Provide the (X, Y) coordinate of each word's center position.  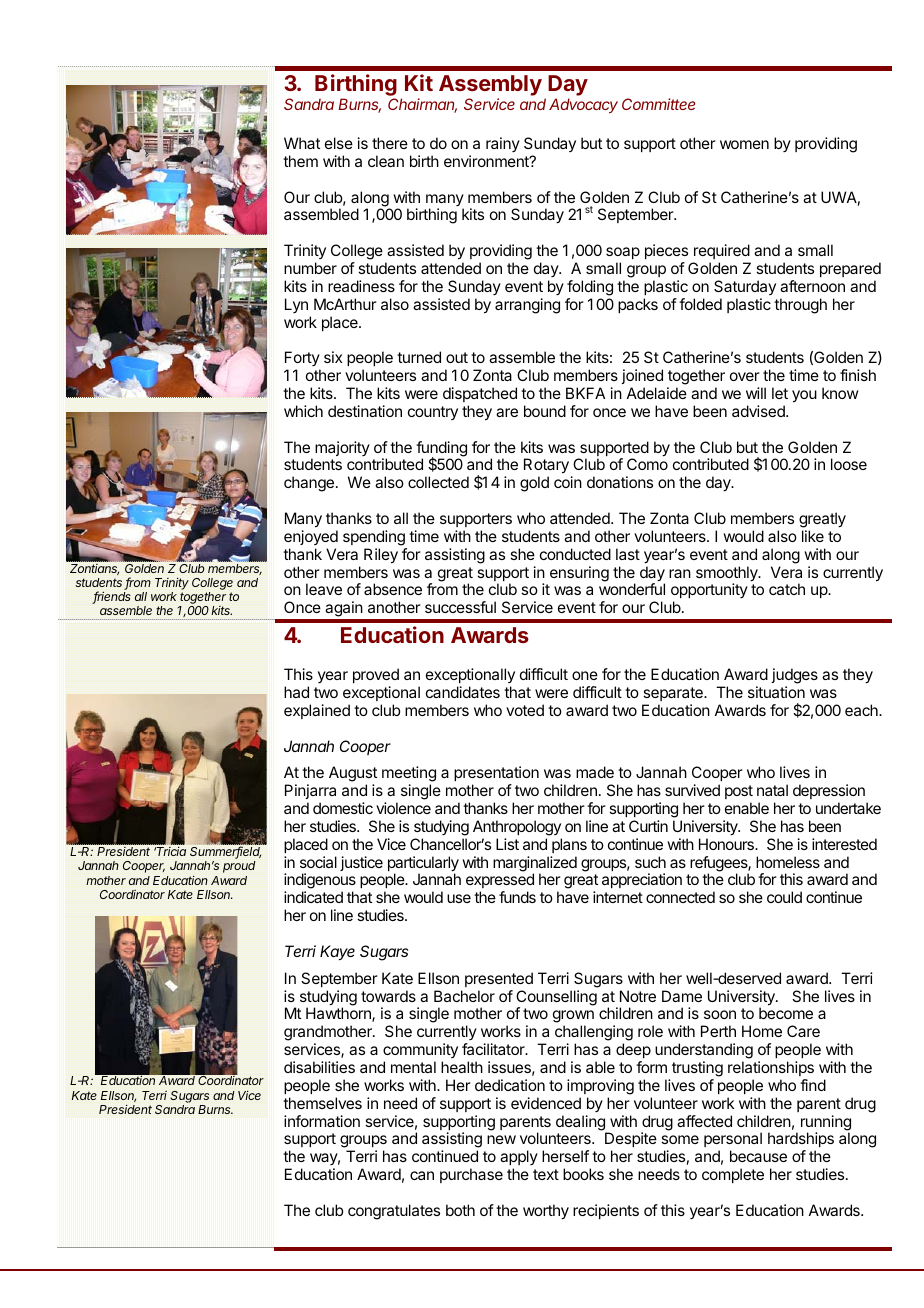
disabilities (319, 1067)
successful (460, 607)
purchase (471, 1175)
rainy (503, 144)
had (296, 692)
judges (794, 676)
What (302, 143)
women (744, 144)
